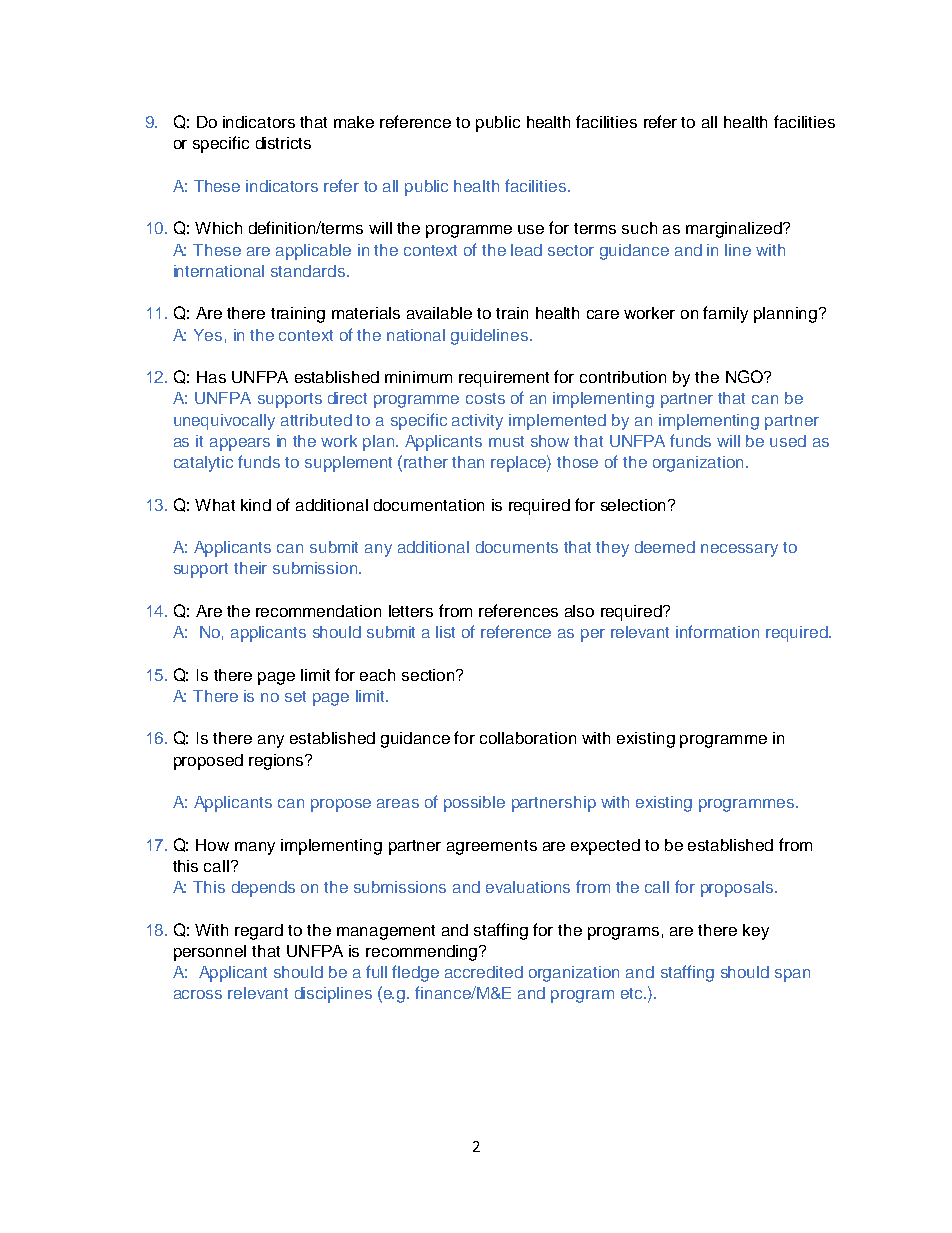 Image resolution: width=952 pixels, height=1233 pixels. What do you see at coordinates (788, 441) in the screenshot?
I see `used` at bounding box center [788, 441].
